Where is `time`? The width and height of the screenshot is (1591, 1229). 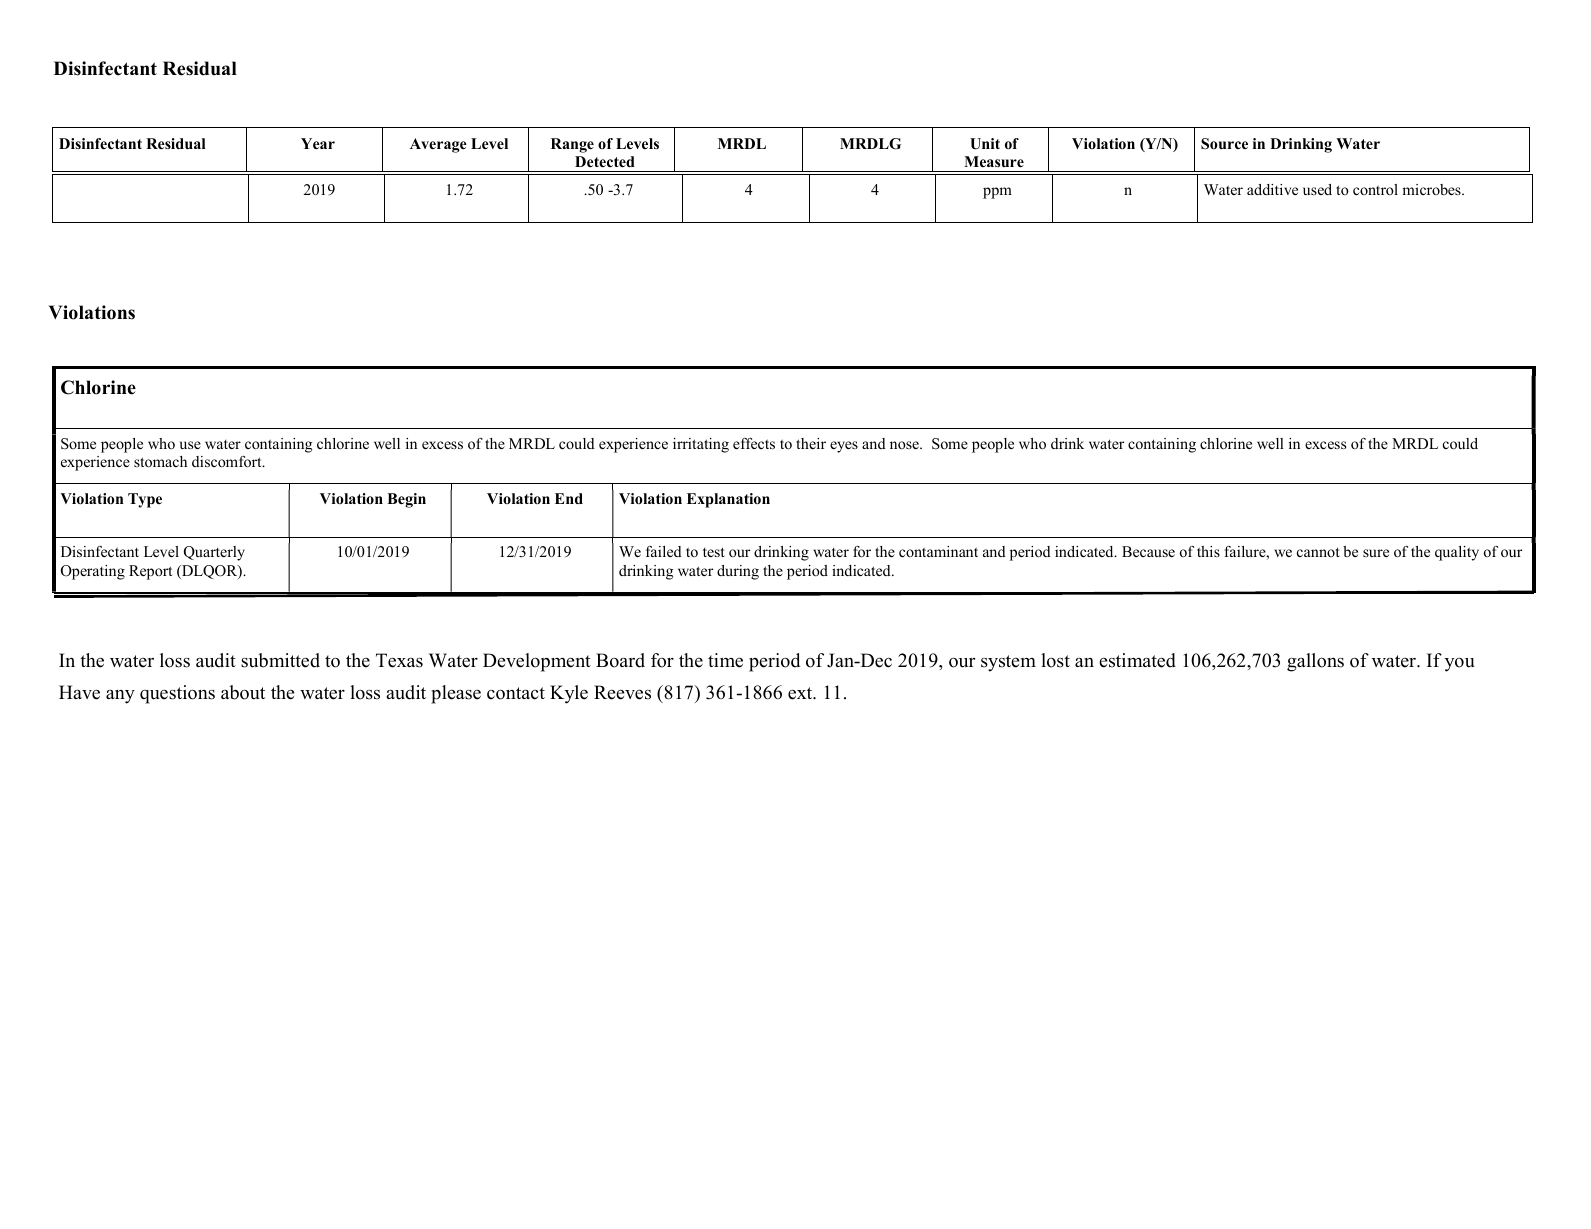
time is located at coordinates (725, 660).
